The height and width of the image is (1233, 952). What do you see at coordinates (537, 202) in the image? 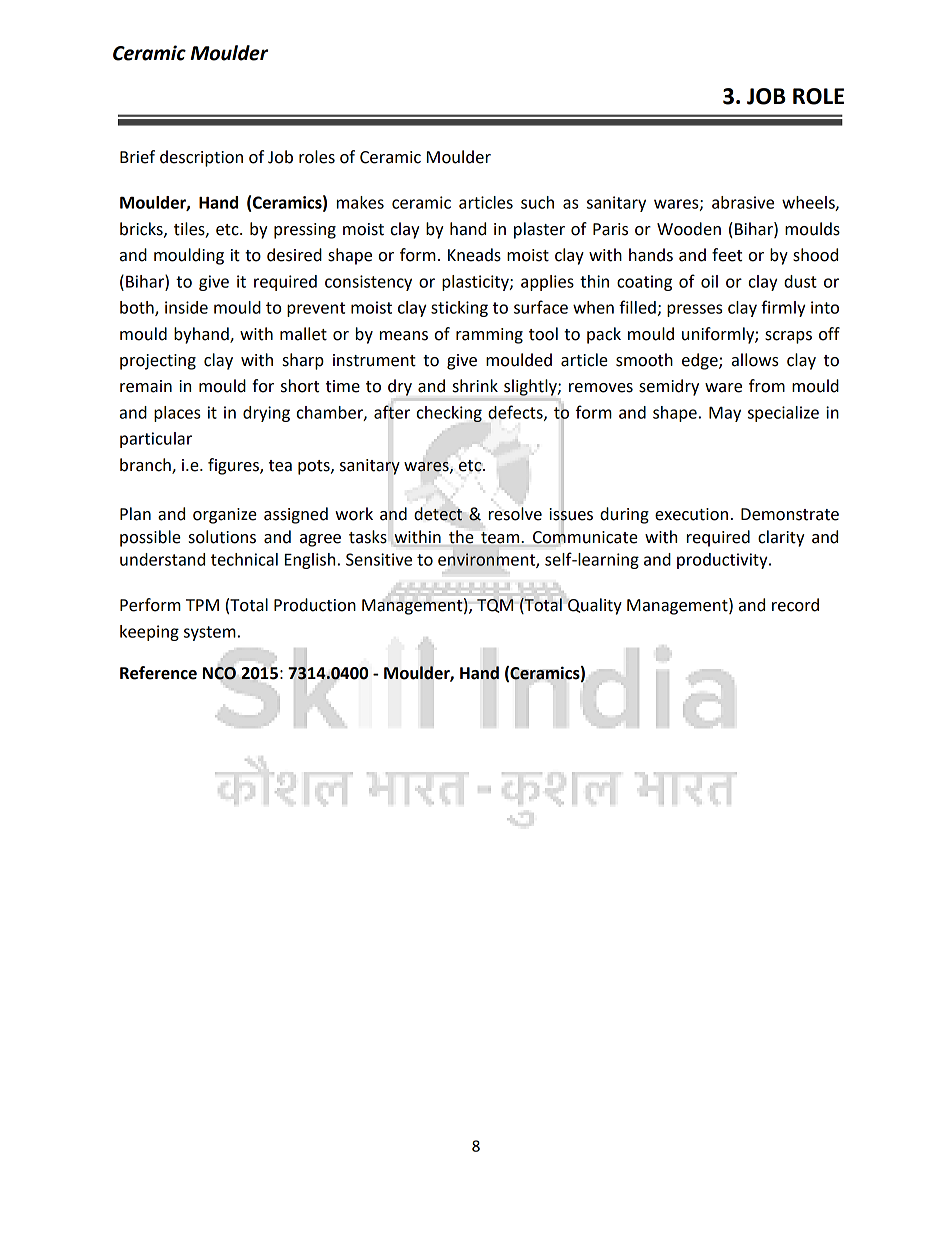
I see `such` at bounding box center [537, 202].
